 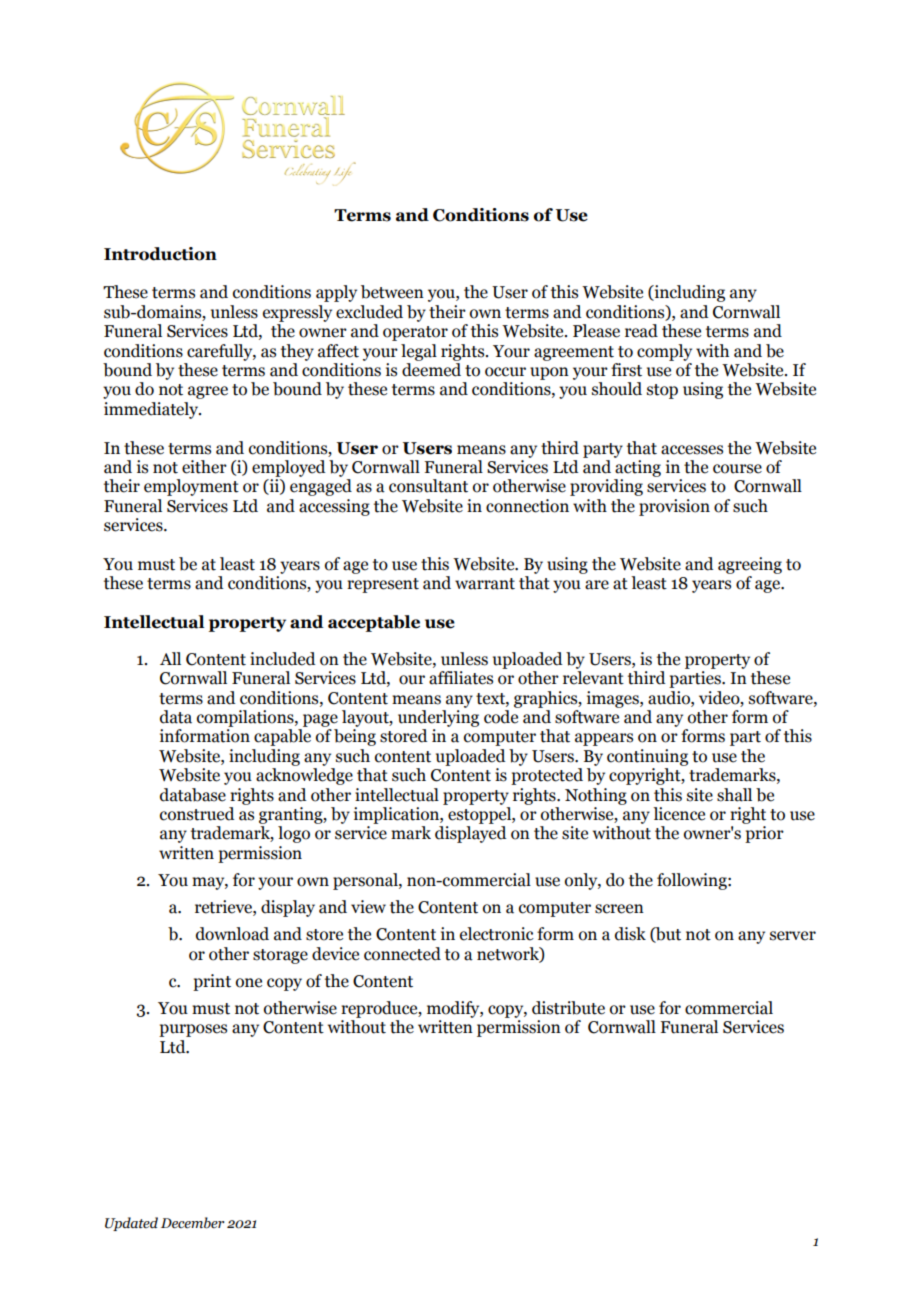 I want to click on distribute, so click(x=568, y=1008).
